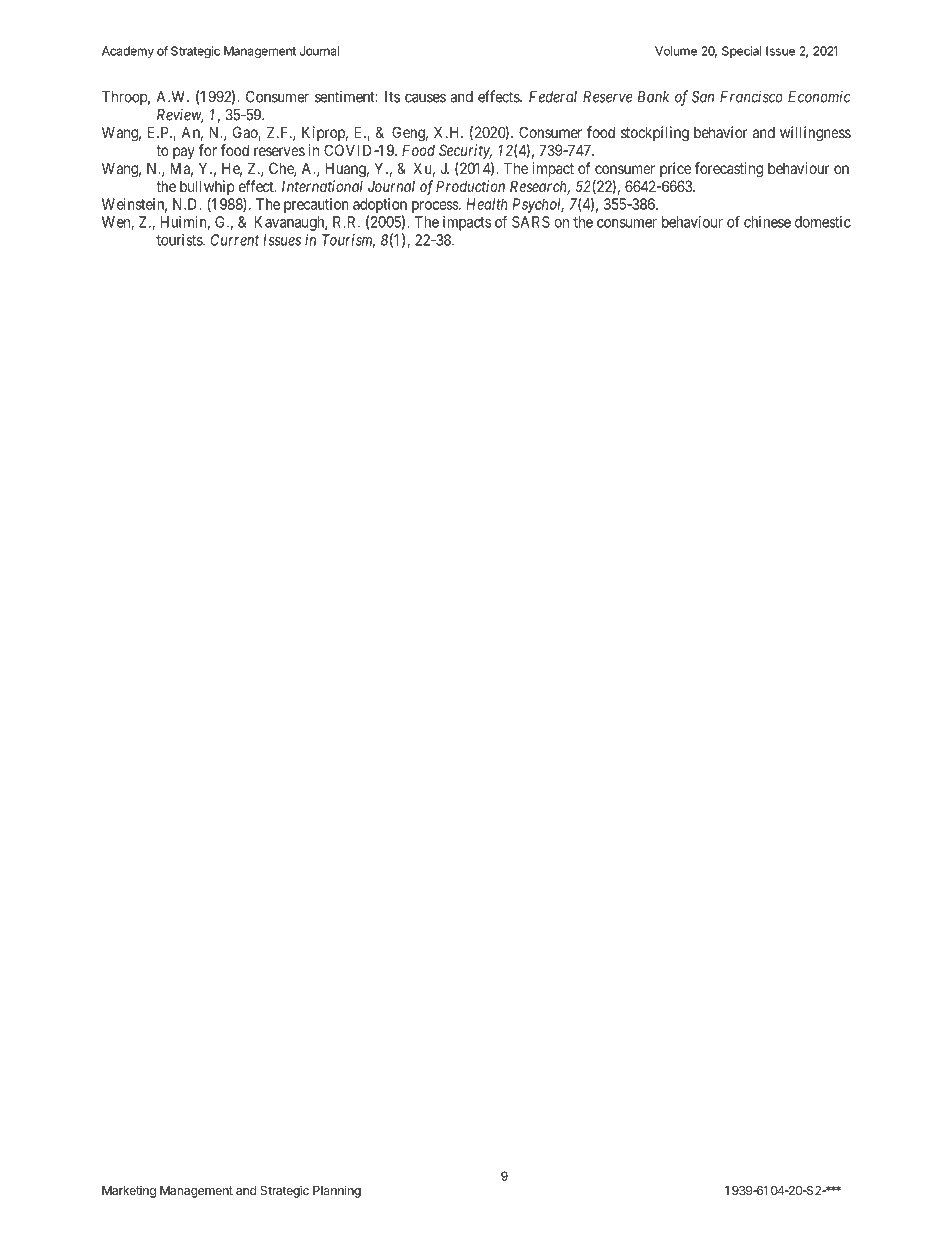 This page has height=1233, width=952. What do you see at coordinates (531, 222) in the page?
I see `SARS` at bounding box center [531, 222].
